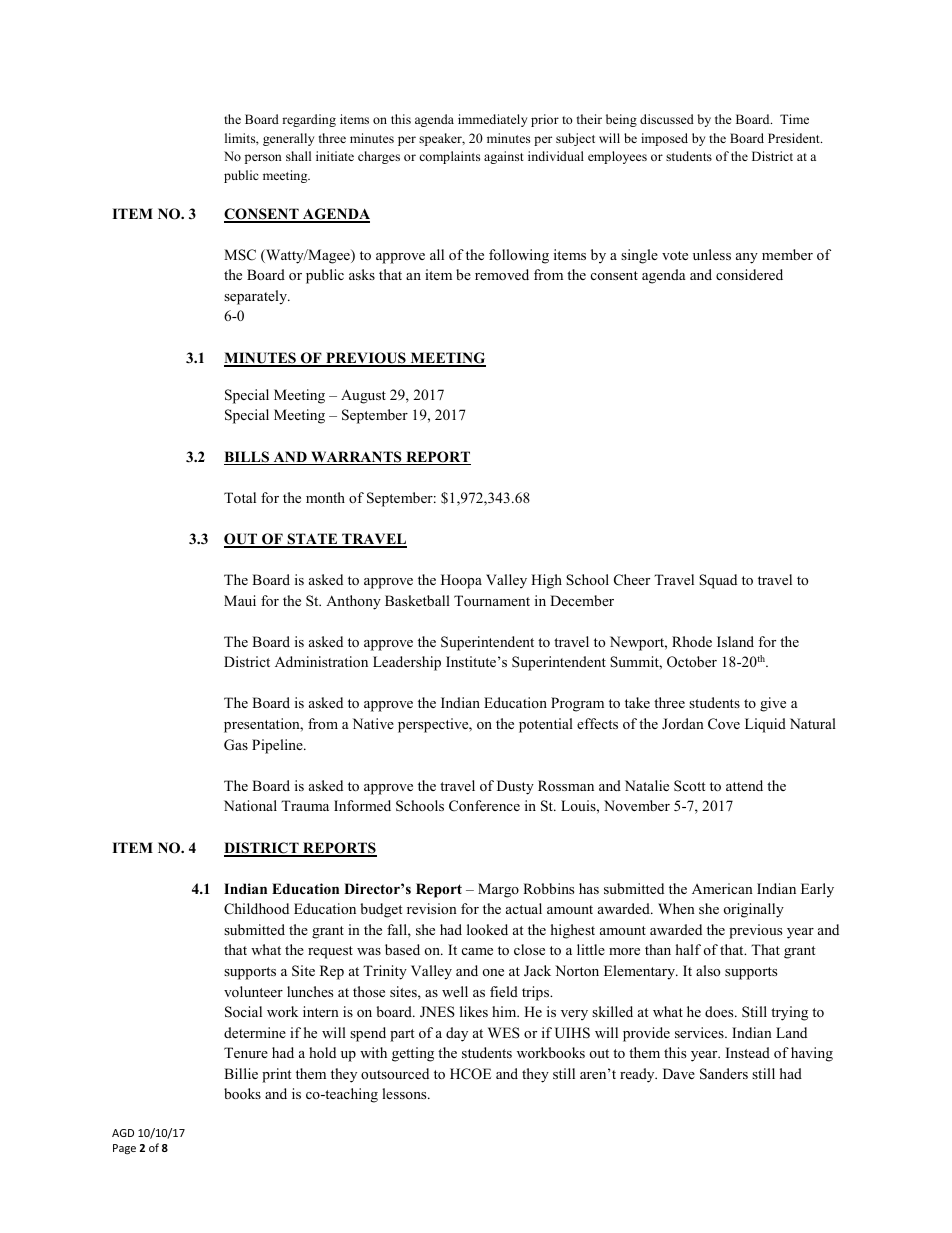 The width and height of the page is (952, 1233). Describe the element at coordinates (405, 1093) in the page. I see `lessons` at that location.
